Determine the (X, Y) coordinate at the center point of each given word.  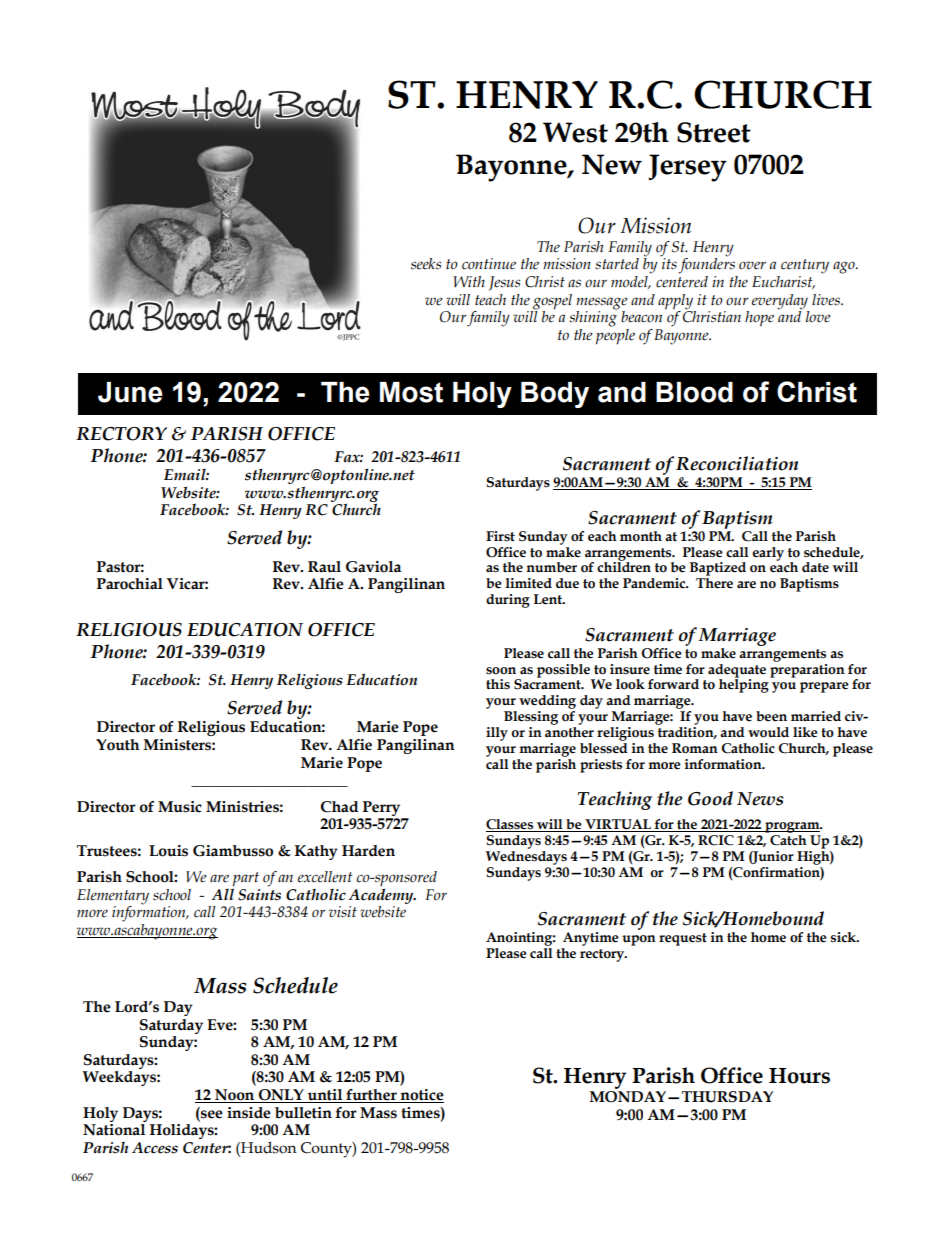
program (792, 827)
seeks (426, 264)
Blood (694, 392)
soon (501, 671)
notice (421, 1096)
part (246, 880)
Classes (511, 825)
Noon (235, 1096)
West (575, 132)
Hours (799, 1076)
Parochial (130, 584)
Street (714, 132)
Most (411, 392)
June (130, 392)
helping (745, 685)
